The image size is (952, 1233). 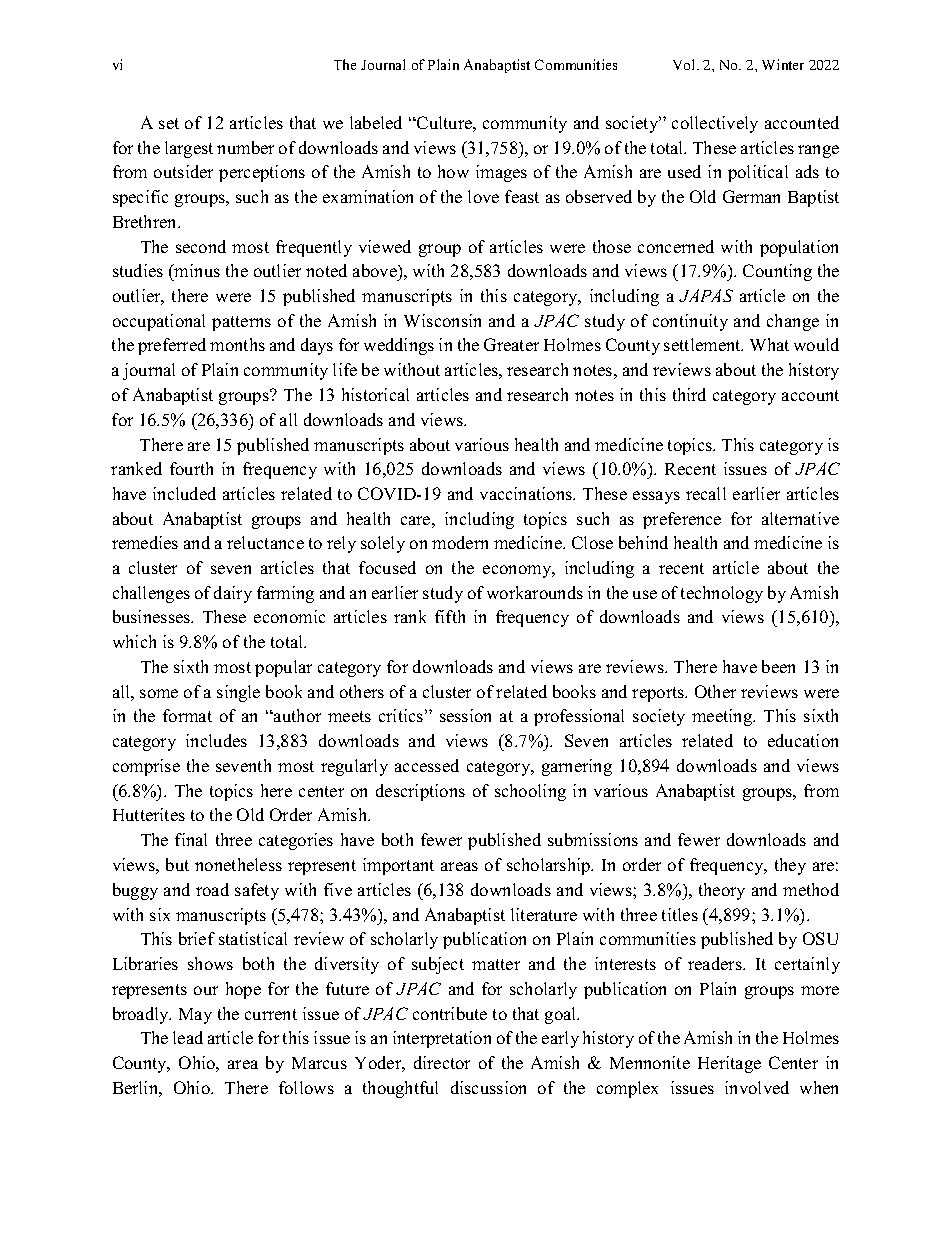 What do you see at coordinates (729, 1064) in the screenshot?
I see `Heritage` at bounding box center [729, 1064].
